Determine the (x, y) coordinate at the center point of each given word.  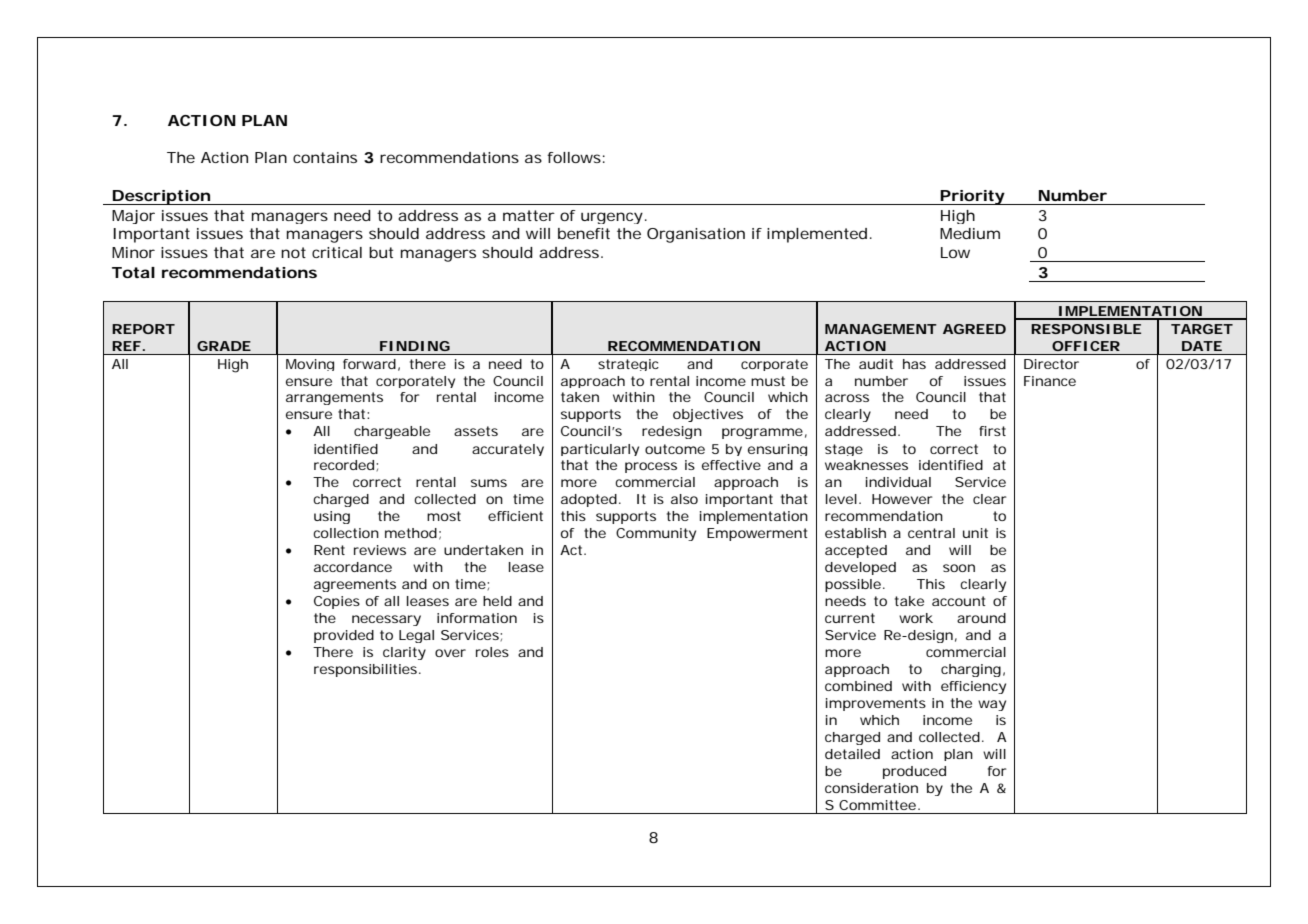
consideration (871, 788)
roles (492, 652)
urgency (612, 218)
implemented (817, 235)
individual (898, 482)
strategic (628, 365)
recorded (344, 465)
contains (325, 157)
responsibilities (365, 670)
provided (344, 636)
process (651, 467)
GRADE (224, 346)
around (981, 618)
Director (1051, 364)
